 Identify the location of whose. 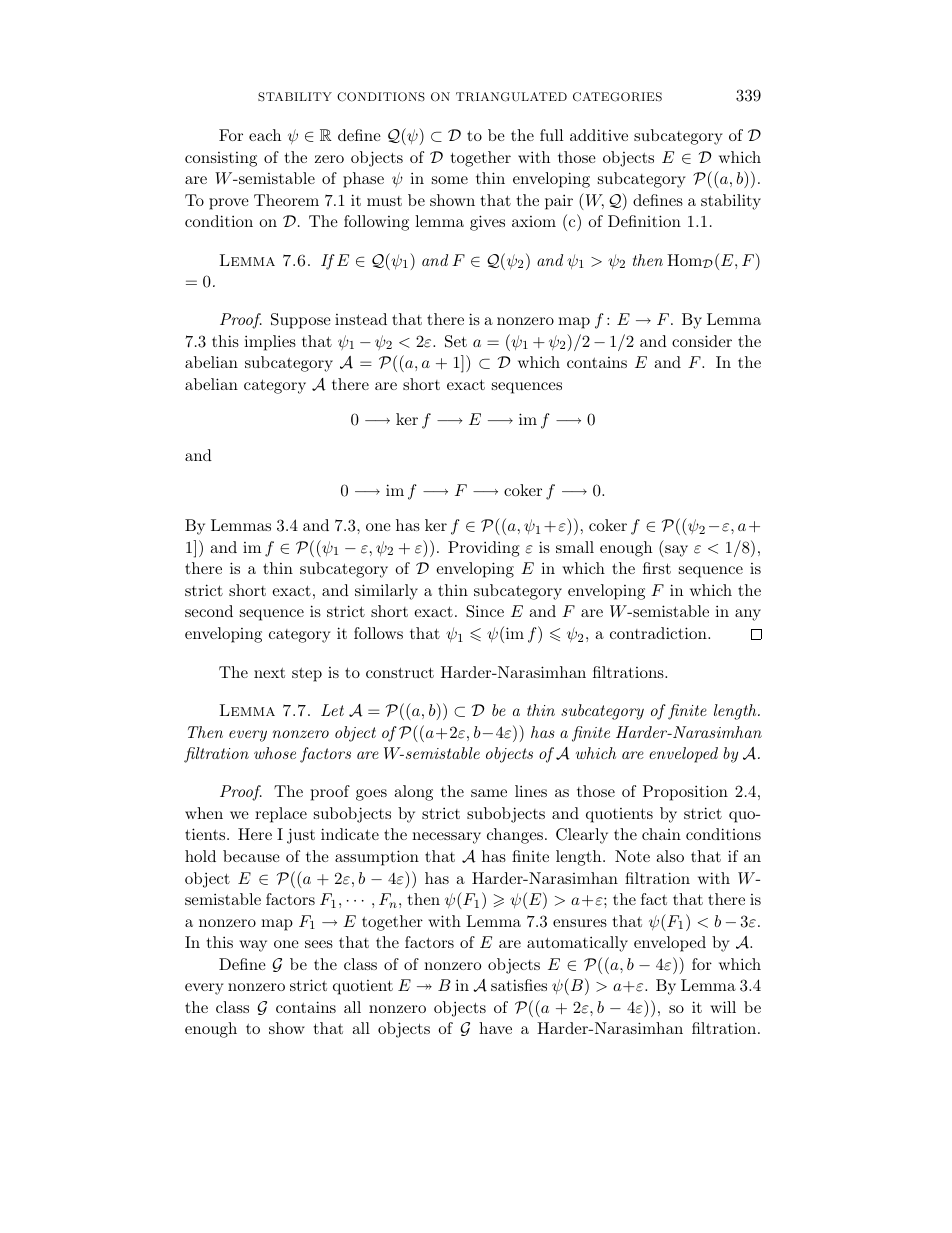
(275, 753).
